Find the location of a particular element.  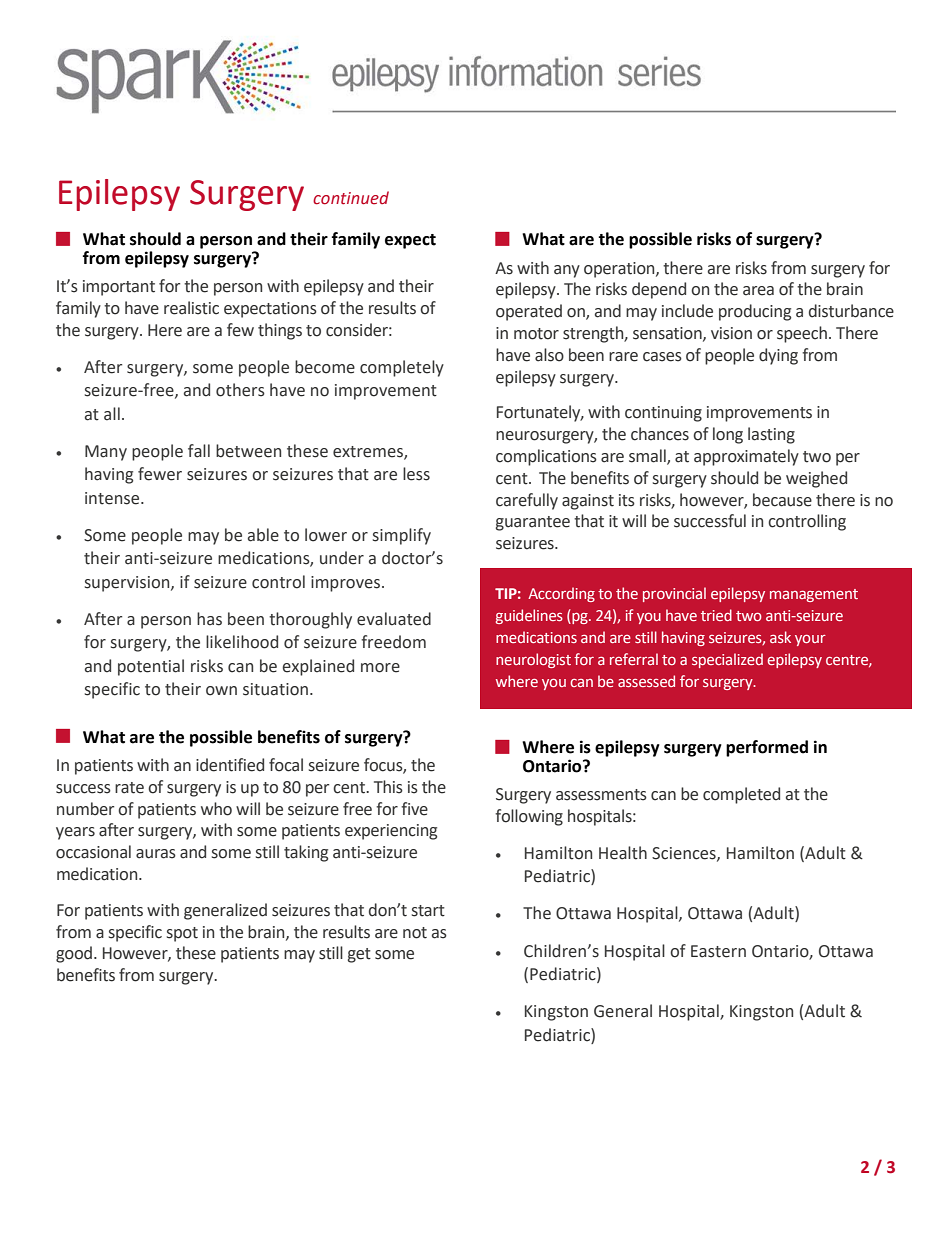

lasting is located at coordinates (771, 435).
